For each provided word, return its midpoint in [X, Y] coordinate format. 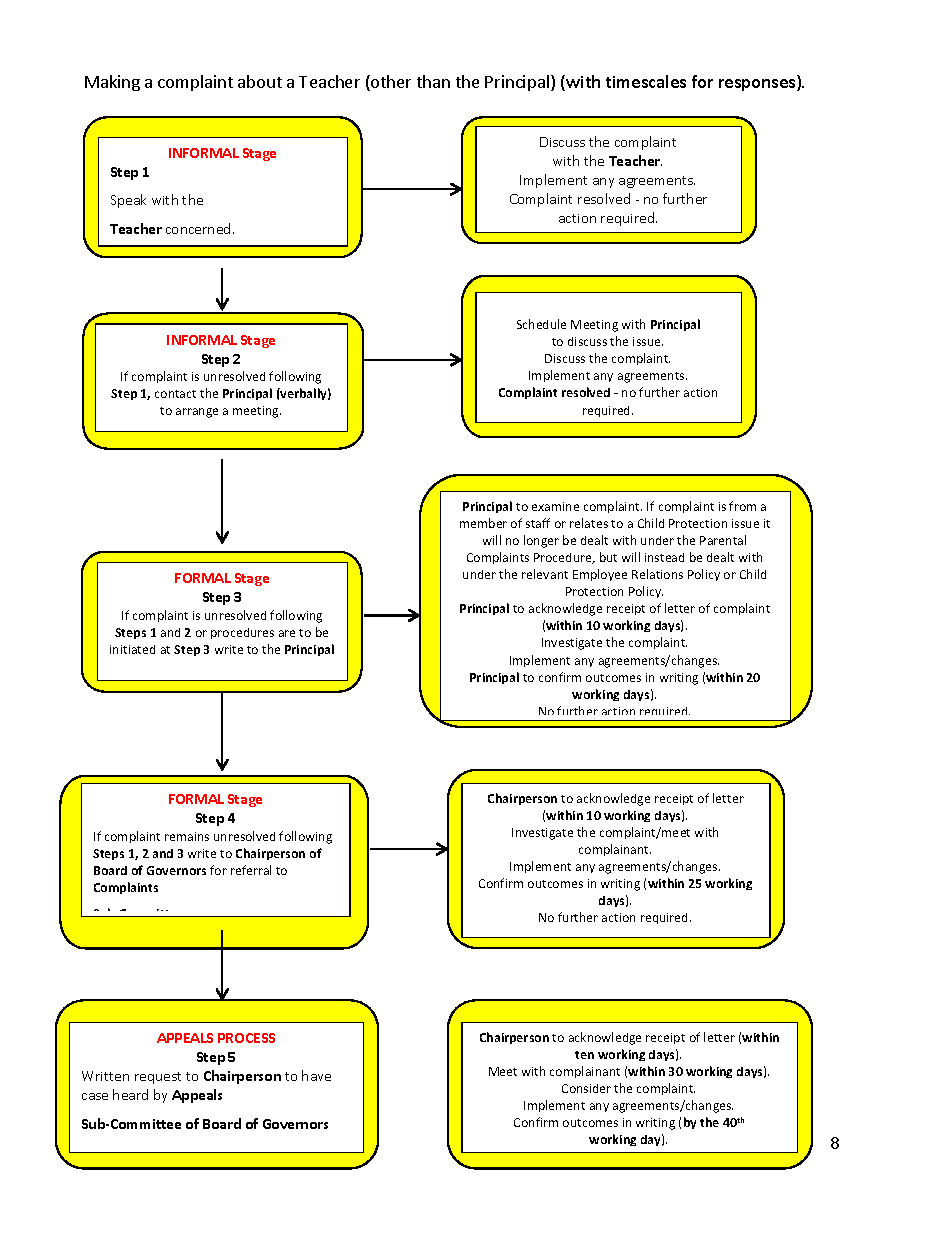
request [158, 1078]
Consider [586, 1088]
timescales [646, 81]
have [316, 1075]
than [433, 81]
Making [112, 83]
